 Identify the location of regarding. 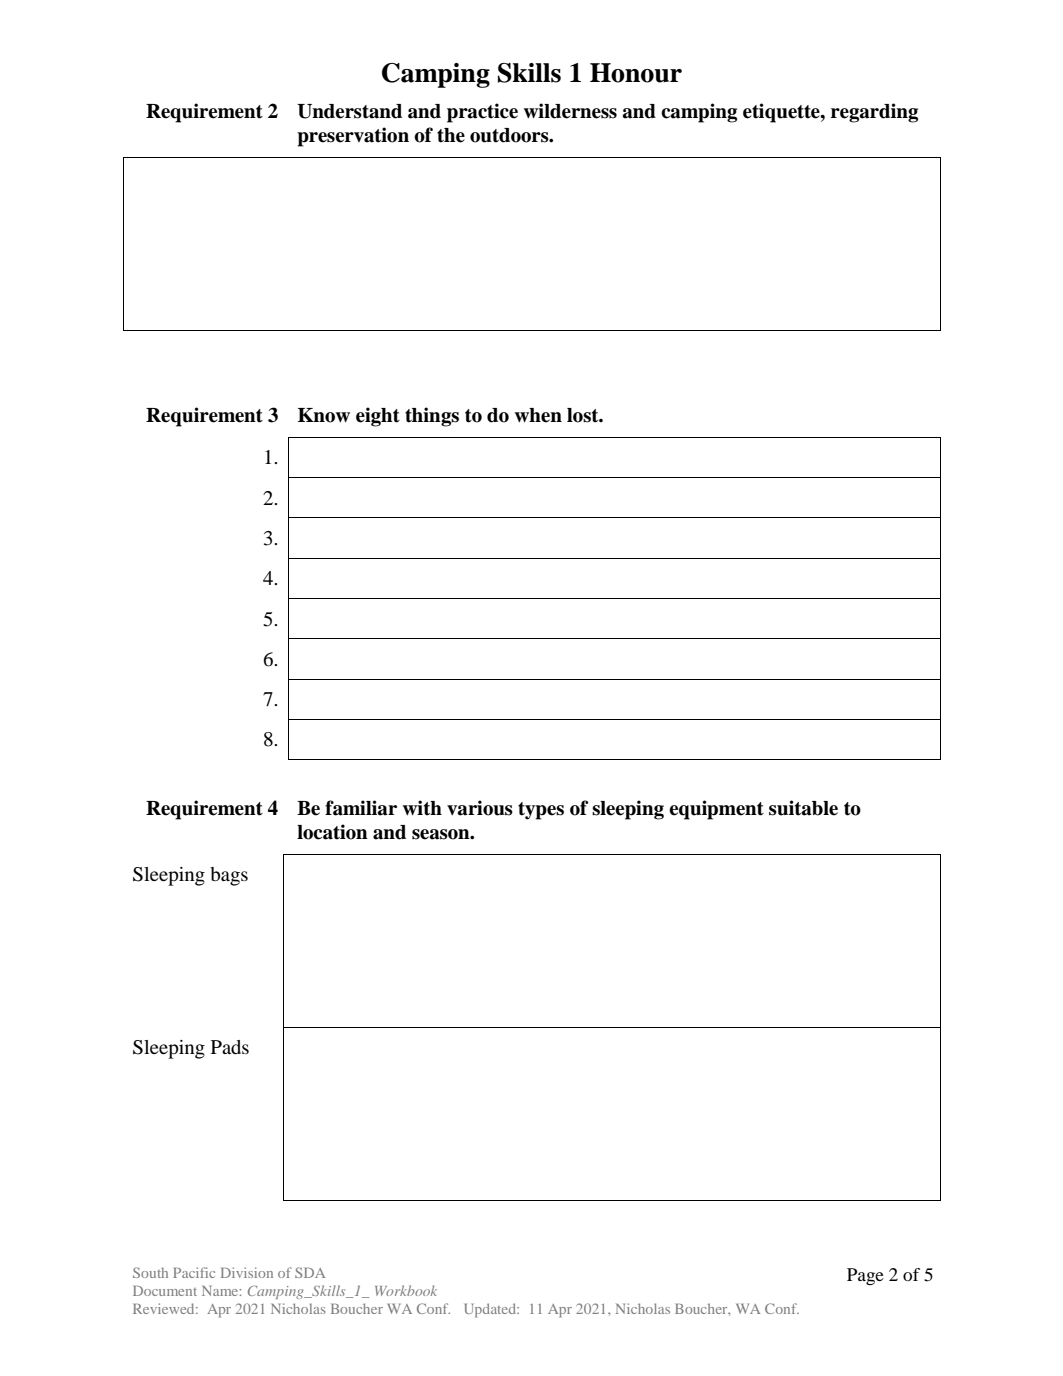
(874, 113).
